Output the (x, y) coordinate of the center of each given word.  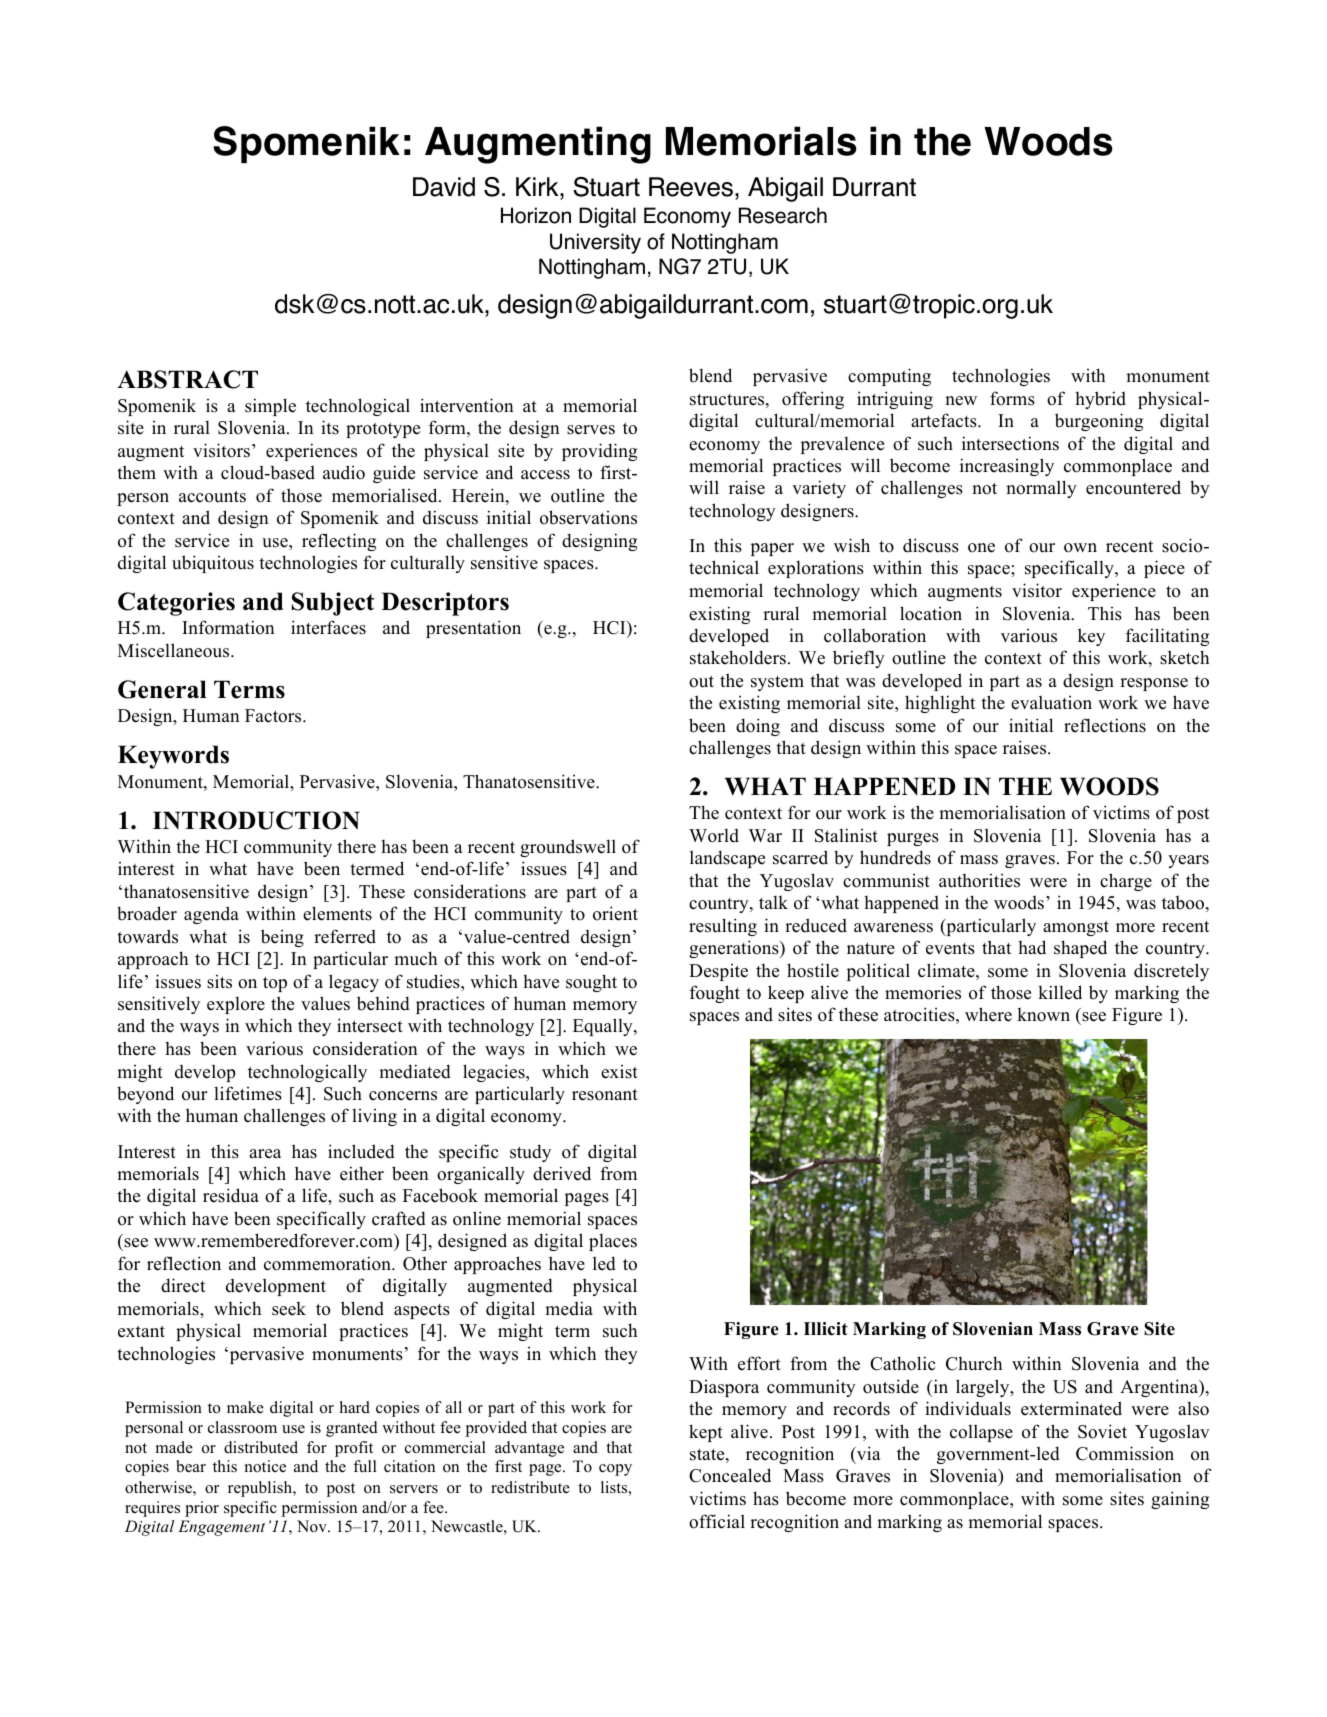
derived (562, 1173)
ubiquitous (213, 564)
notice (265, 1466)
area (265, 1154)
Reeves (691, 187)
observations (588, 517)
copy (615, 1470)
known (1043, 1015)
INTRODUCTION (256, 820)
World (714, 835)
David (444, 187)
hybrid (1100, 400)
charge (1126, 882)
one (981, 548)
